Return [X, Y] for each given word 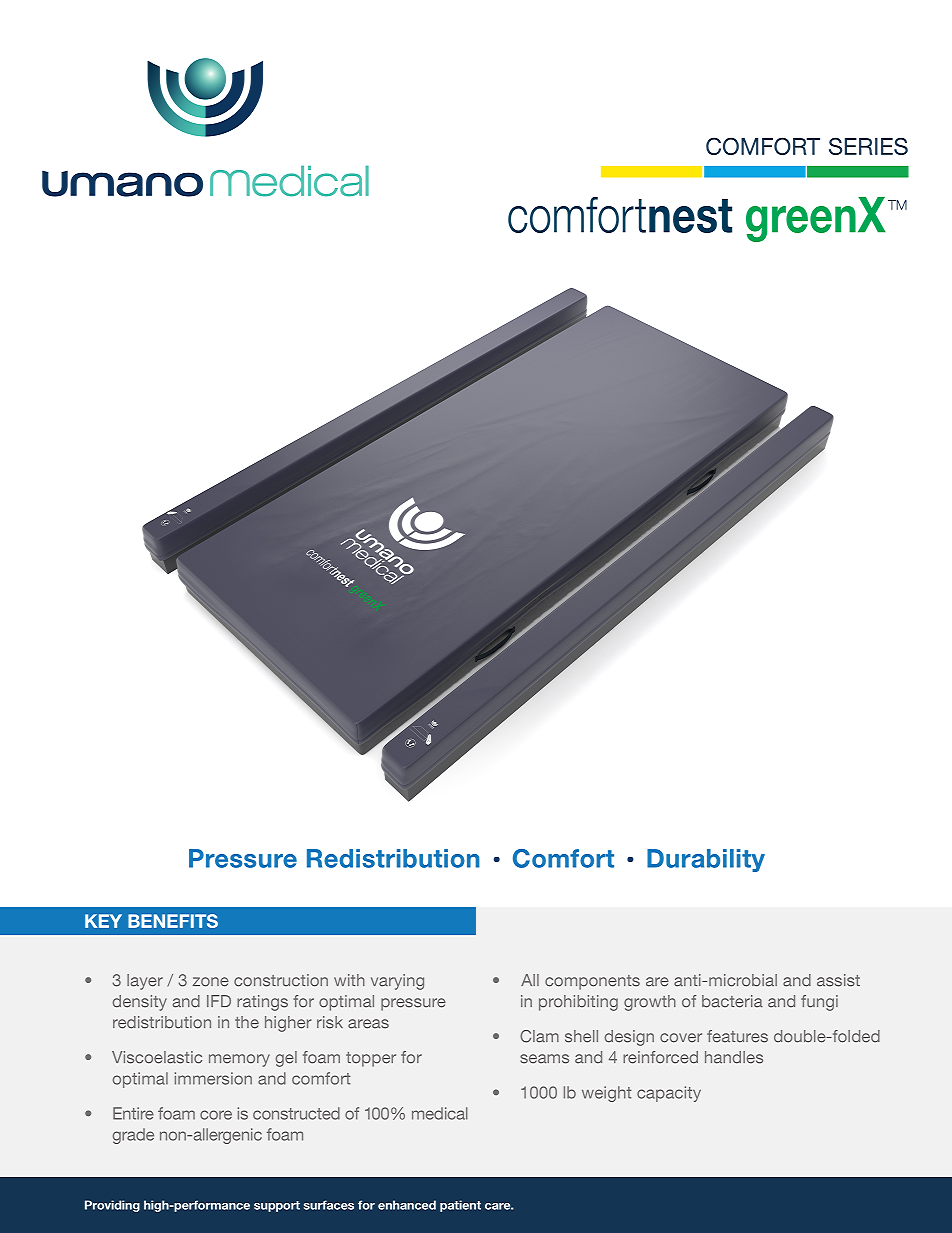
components [592, 982]
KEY [103, 921]
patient [460, 1206]
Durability [706, 860]
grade [133, 1136]
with [349, 980]
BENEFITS [173, 921]
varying [397, 982]
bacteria [732, 1001]
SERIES [868, 146]
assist [838, 980]
